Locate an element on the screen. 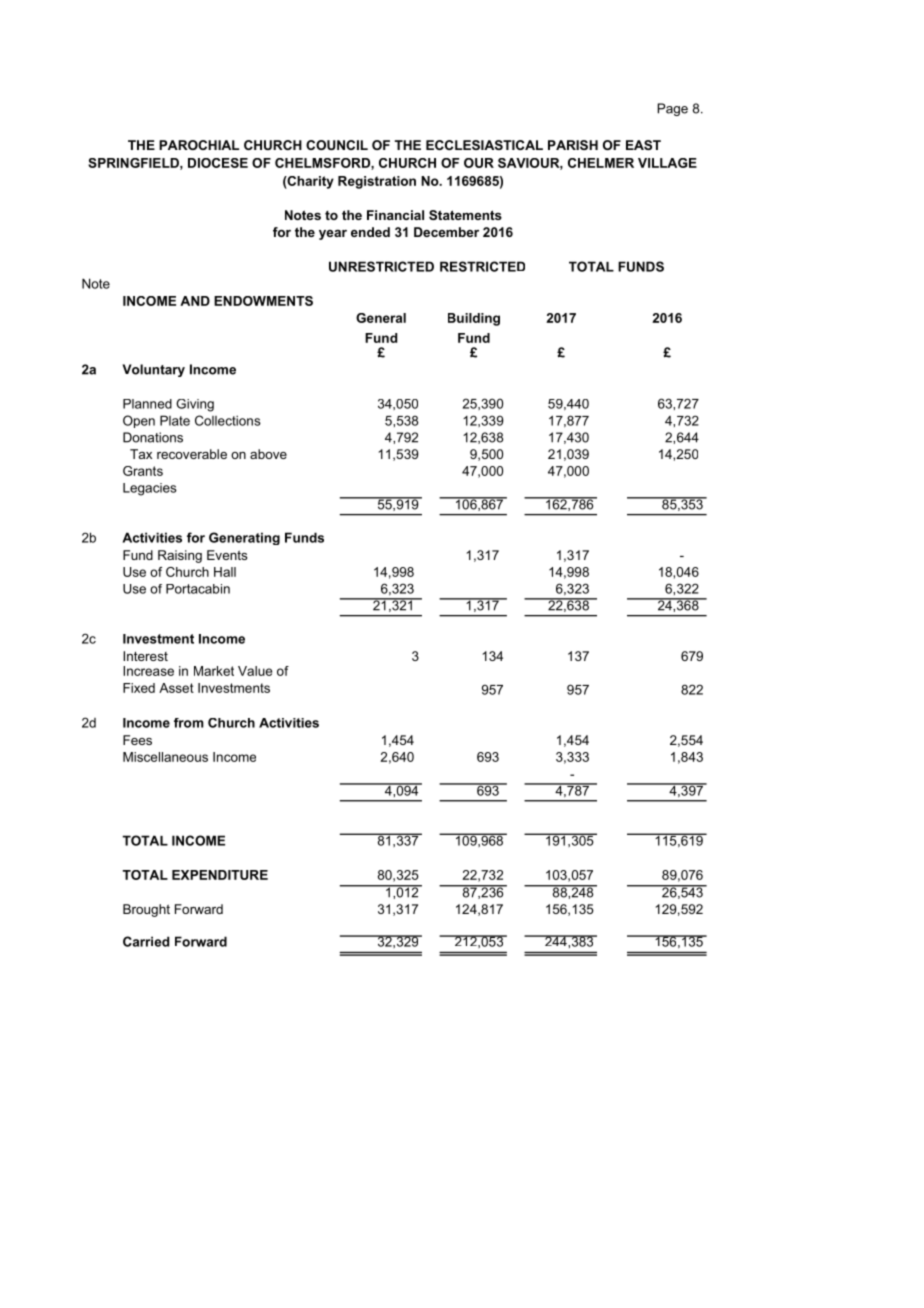  Market is located at coordinates (214, 671).
